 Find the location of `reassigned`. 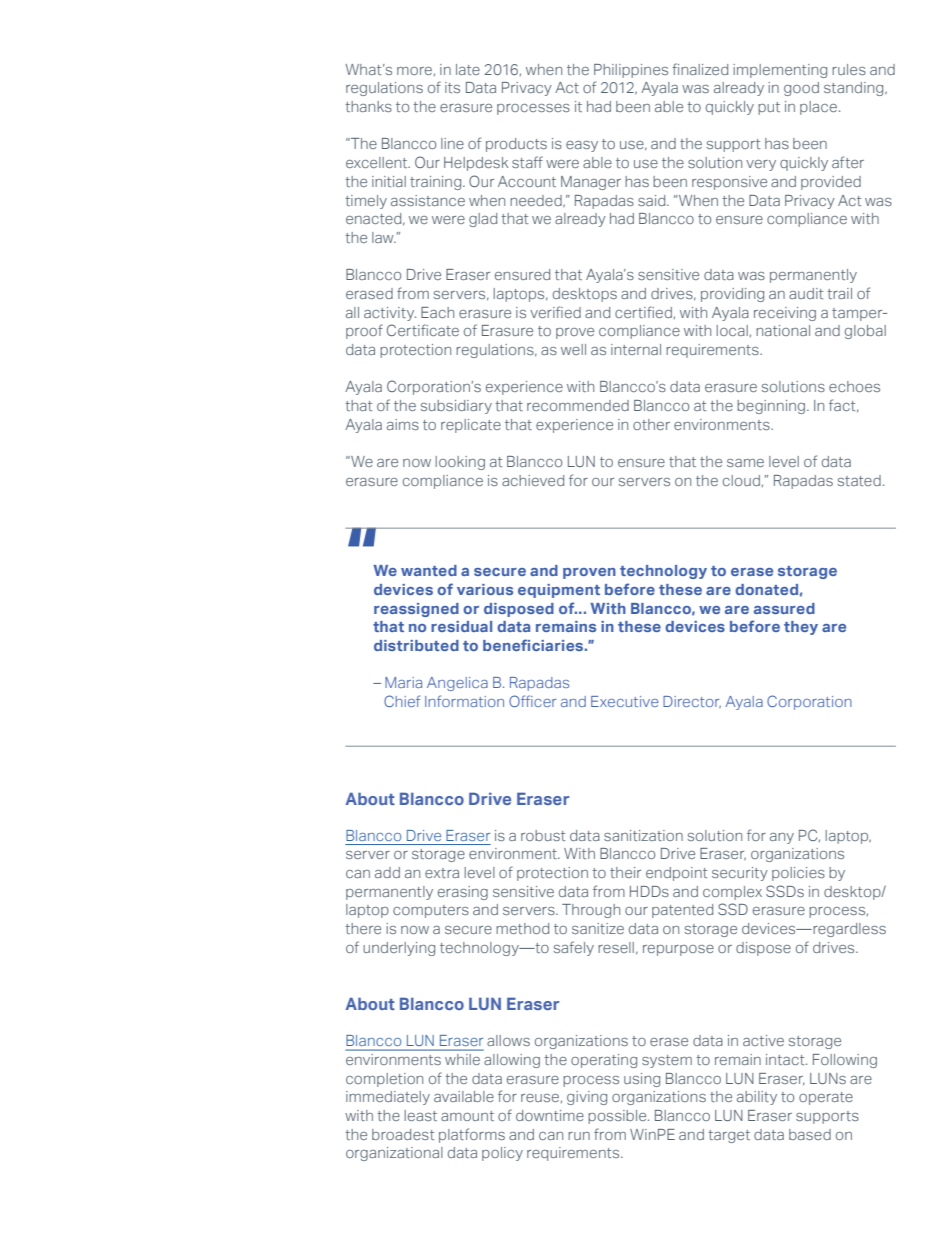

reassigned is located at coordinates (416, 610).
